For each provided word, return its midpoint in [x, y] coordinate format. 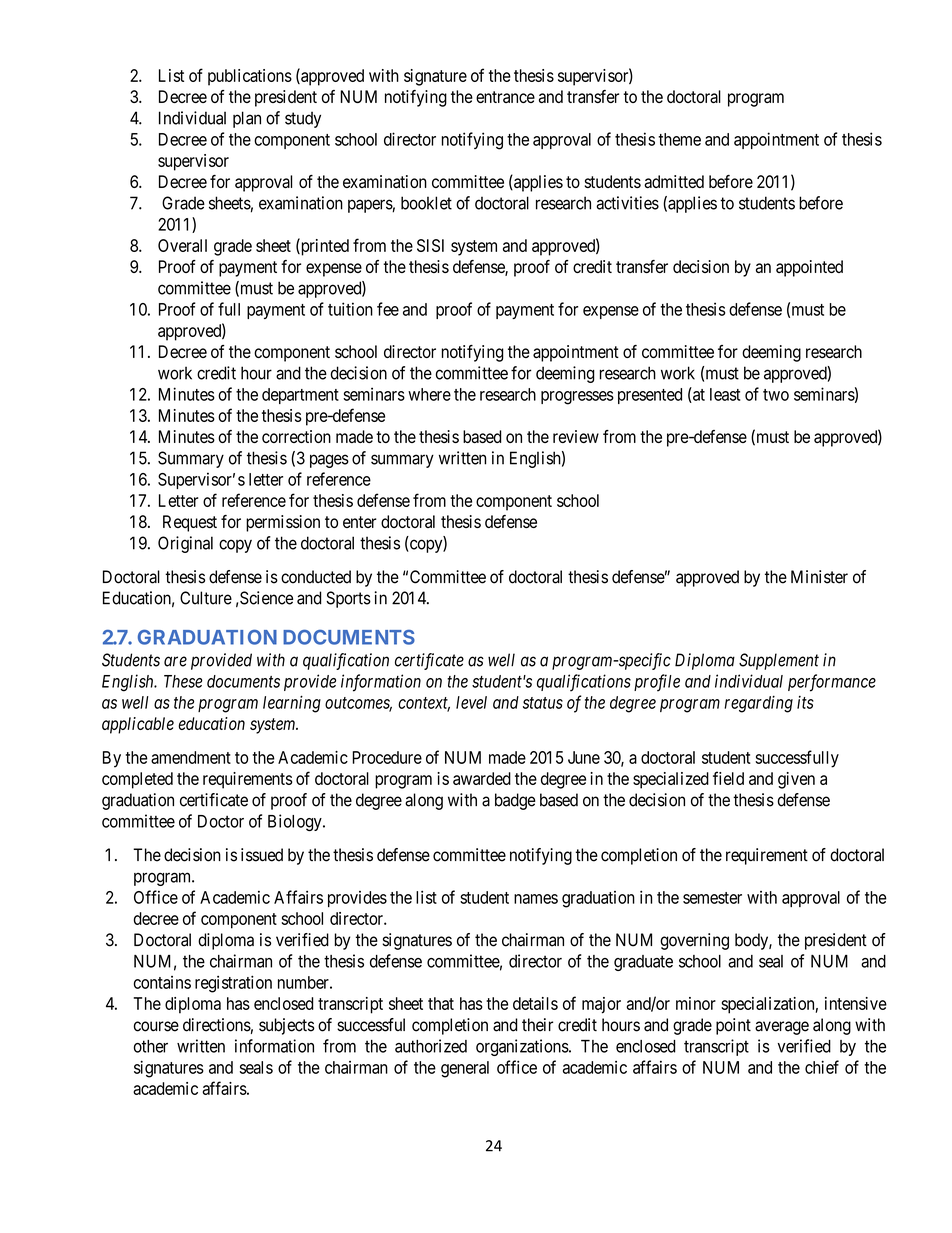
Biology [296, 822]
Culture [206, 598]
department [300, 396]
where [429, 394]
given [796, 780]
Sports [348, 599]
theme [679, 139]
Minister [819, 577]
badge [515, 801]
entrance [505, 97]
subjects [287, 1026]
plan [247, 119]
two [776, 395]
